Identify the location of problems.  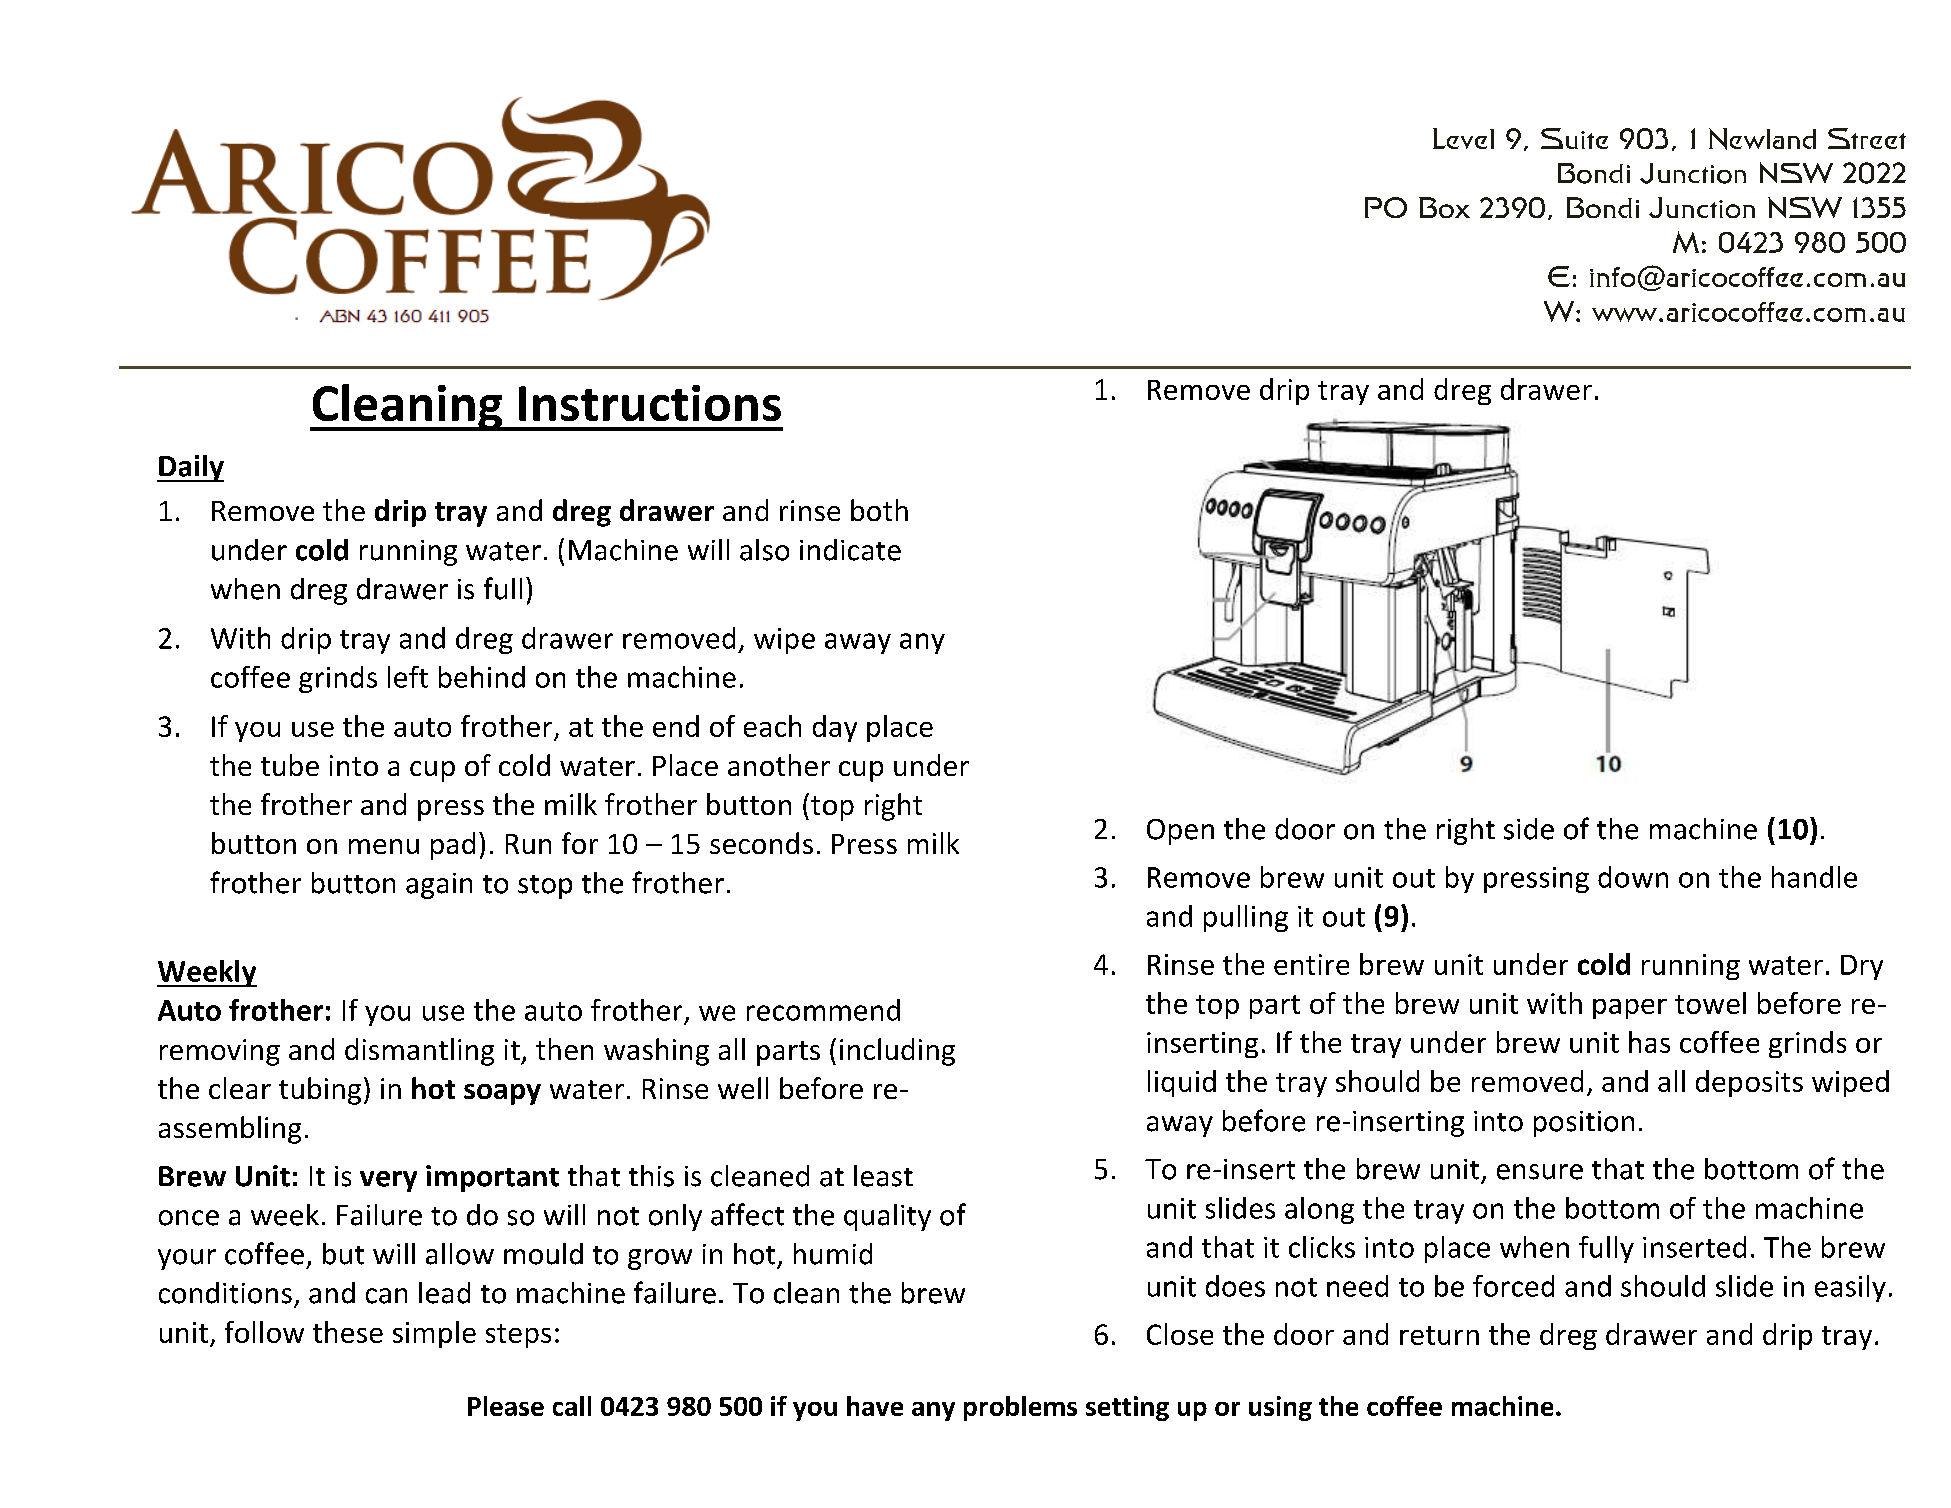
(1020, 1408).
